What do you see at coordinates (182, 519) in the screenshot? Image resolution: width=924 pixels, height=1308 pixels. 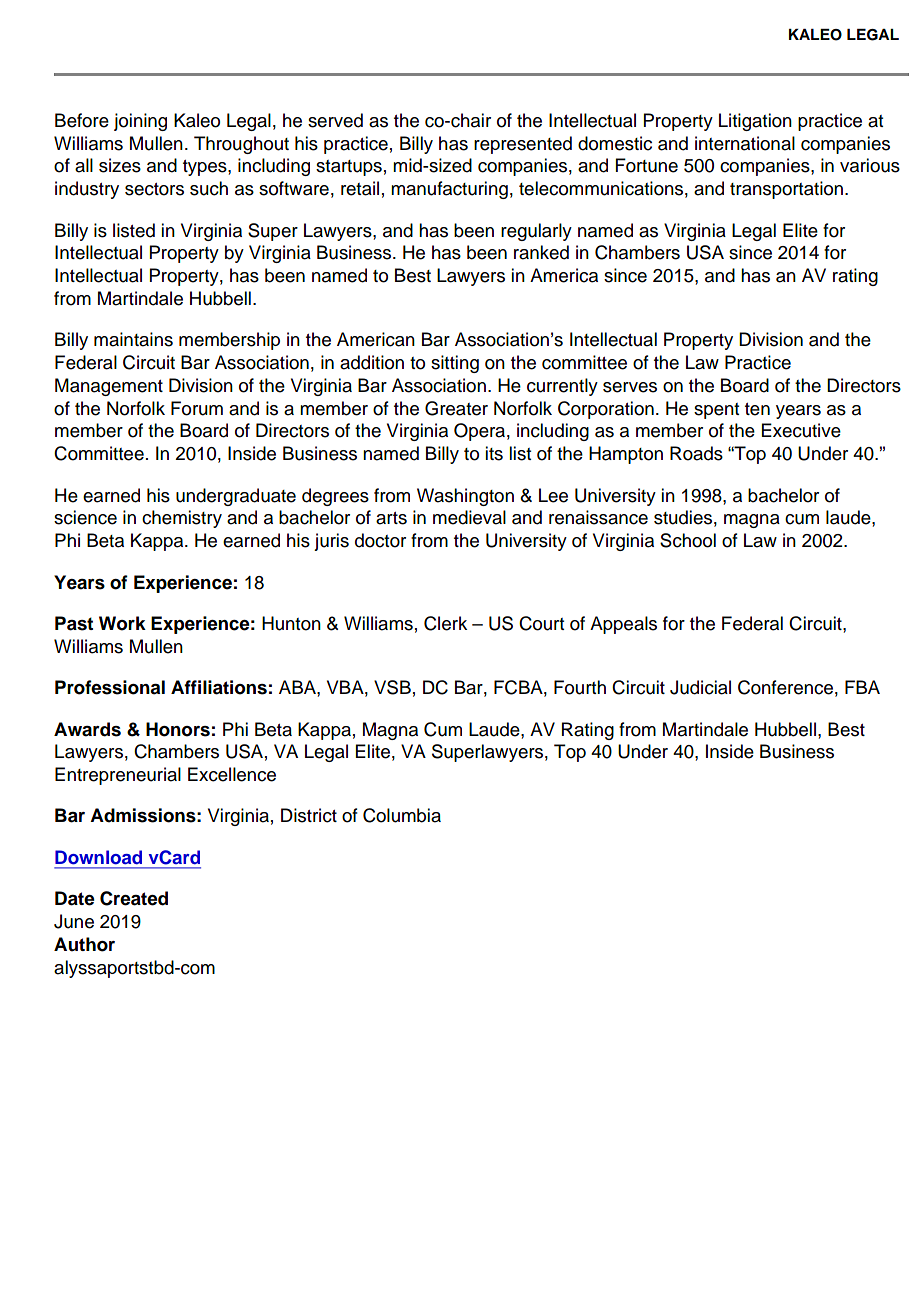 I see `chemistry` at bounding box center [182, 519].
